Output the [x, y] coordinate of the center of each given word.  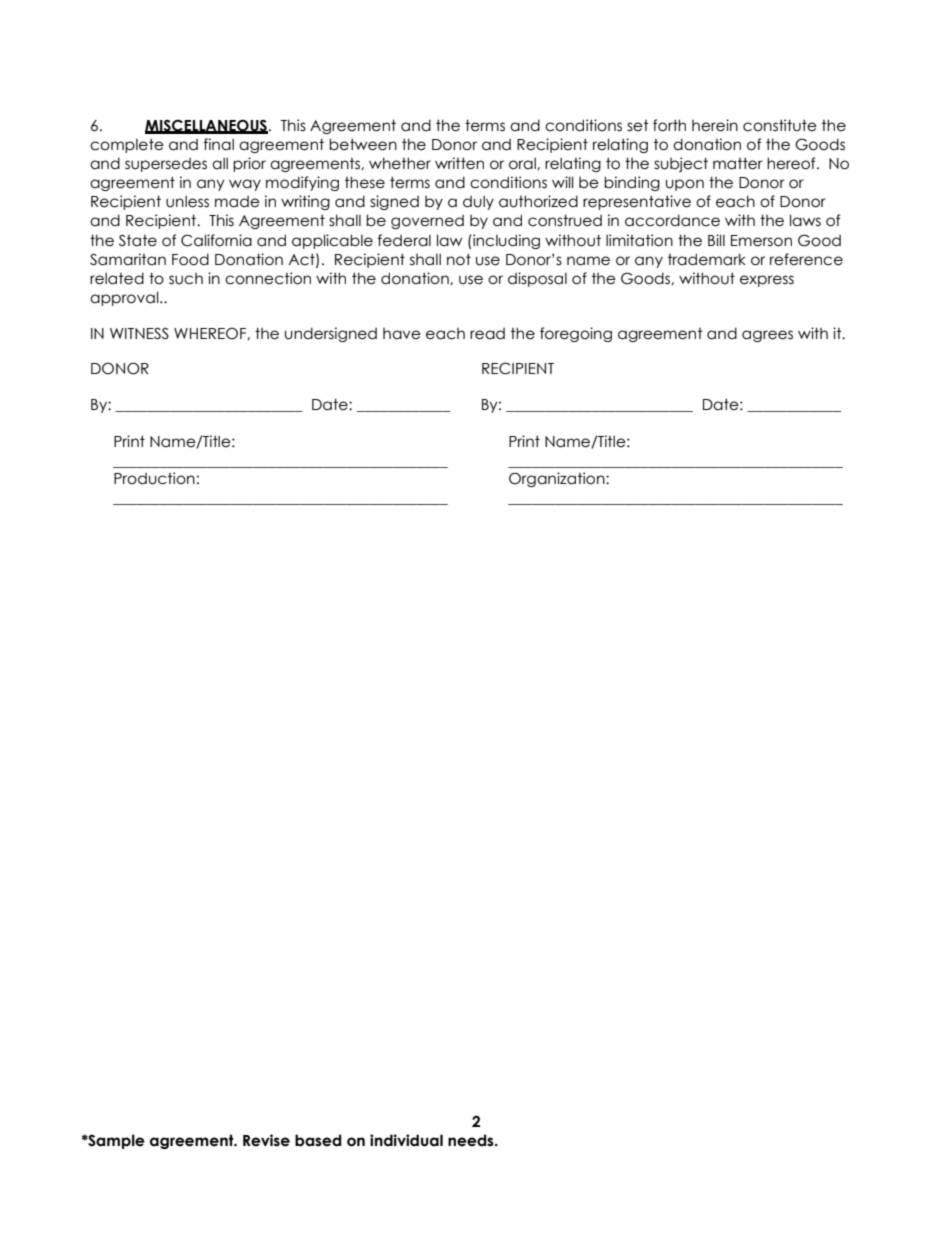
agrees [767, 336]
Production [154, 478]
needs [472, 1140]
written [459, 163]
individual [406, 1140]
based [318, 1140]
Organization [558, 479]
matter [738, 163]
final [219, 144]
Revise [266, 1140]
